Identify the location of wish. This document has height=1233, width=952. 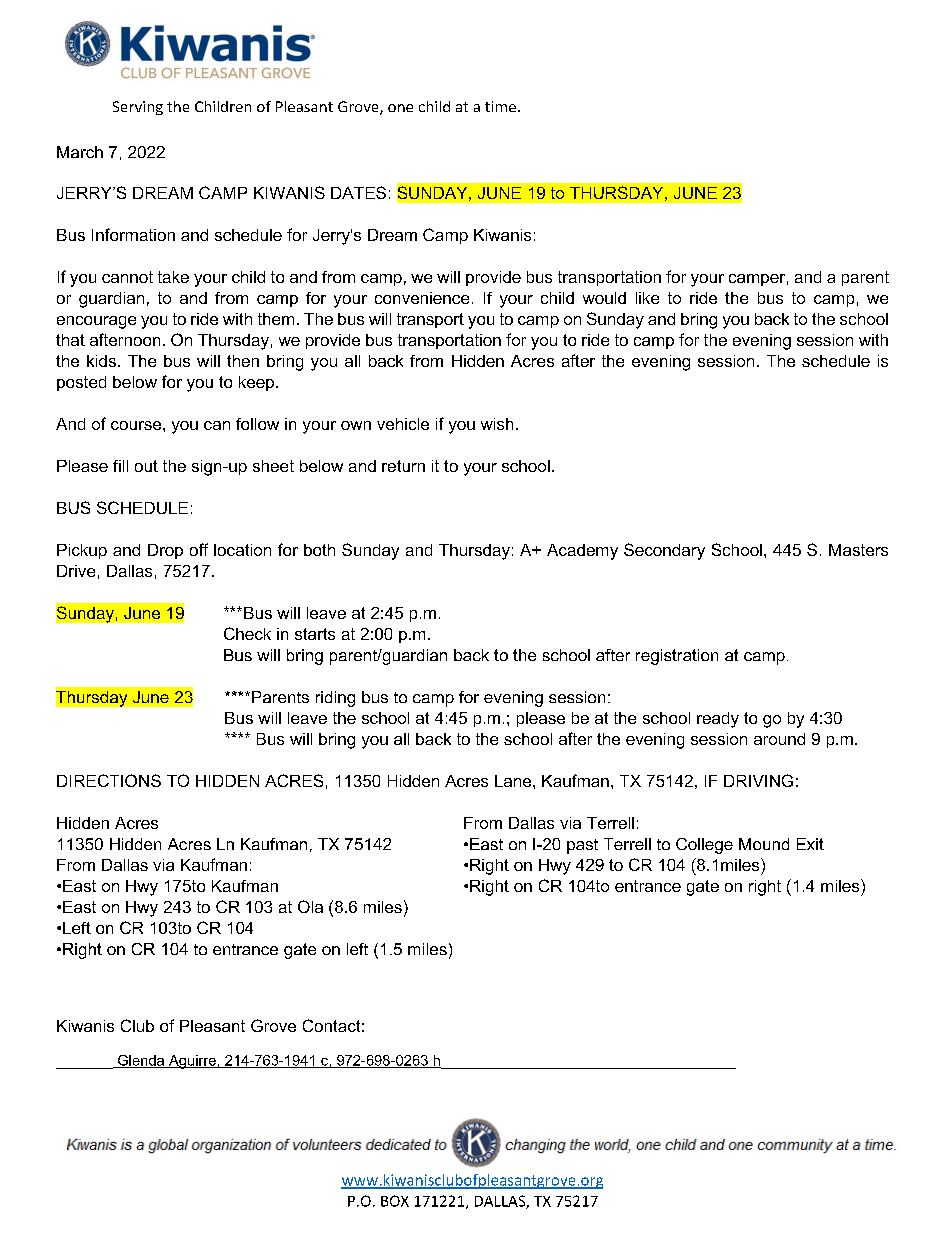
(497, 424).
